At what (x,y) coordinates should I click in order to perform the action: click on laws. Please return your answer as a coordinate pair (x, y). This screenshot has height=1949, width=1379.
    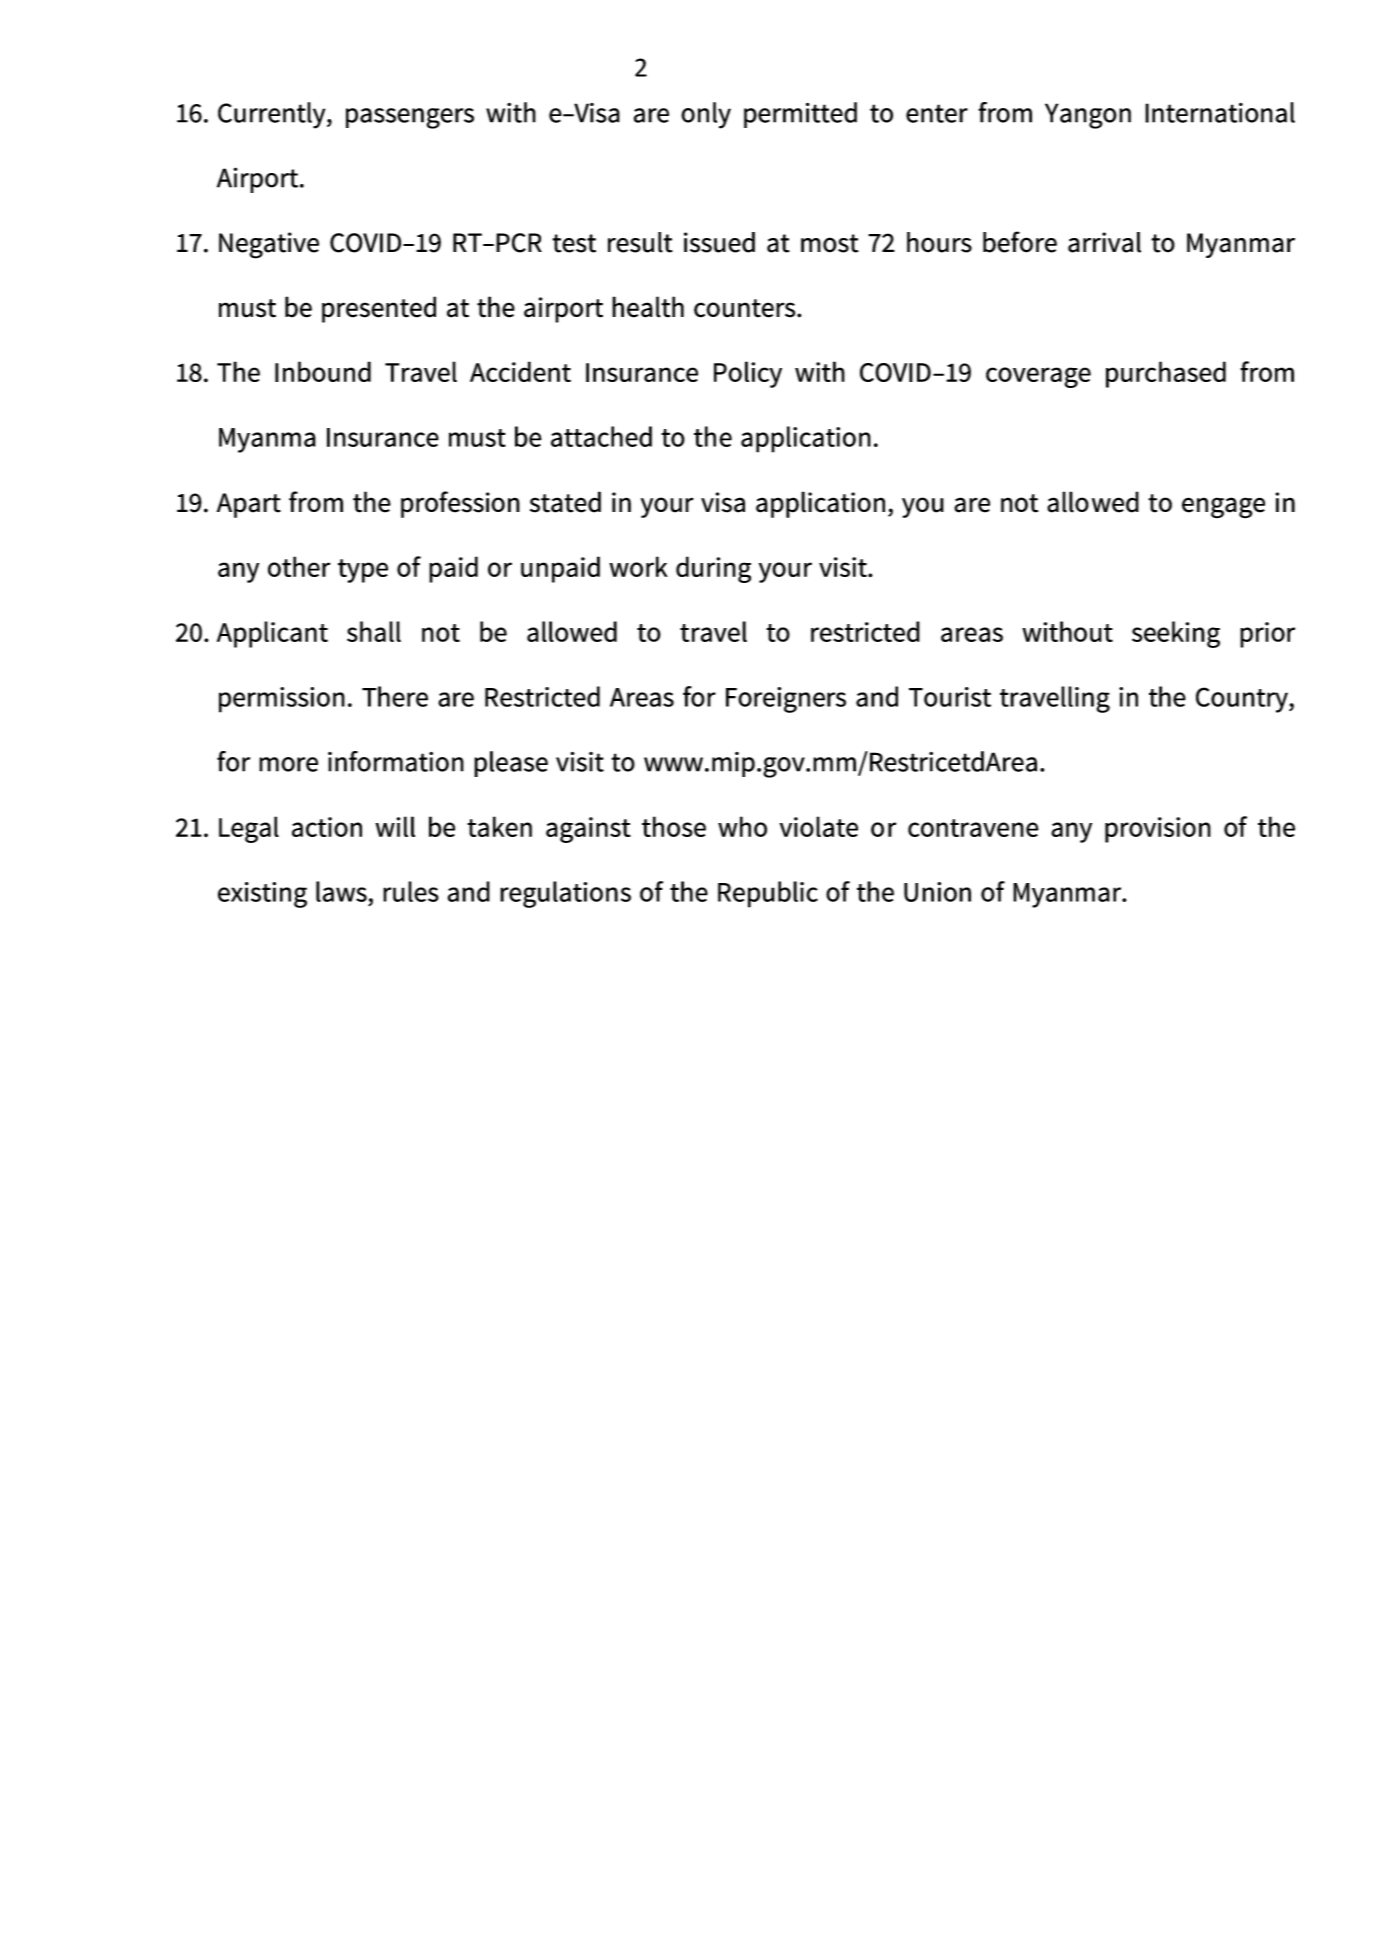
    Looking at the image, I should click on (341, 891).
